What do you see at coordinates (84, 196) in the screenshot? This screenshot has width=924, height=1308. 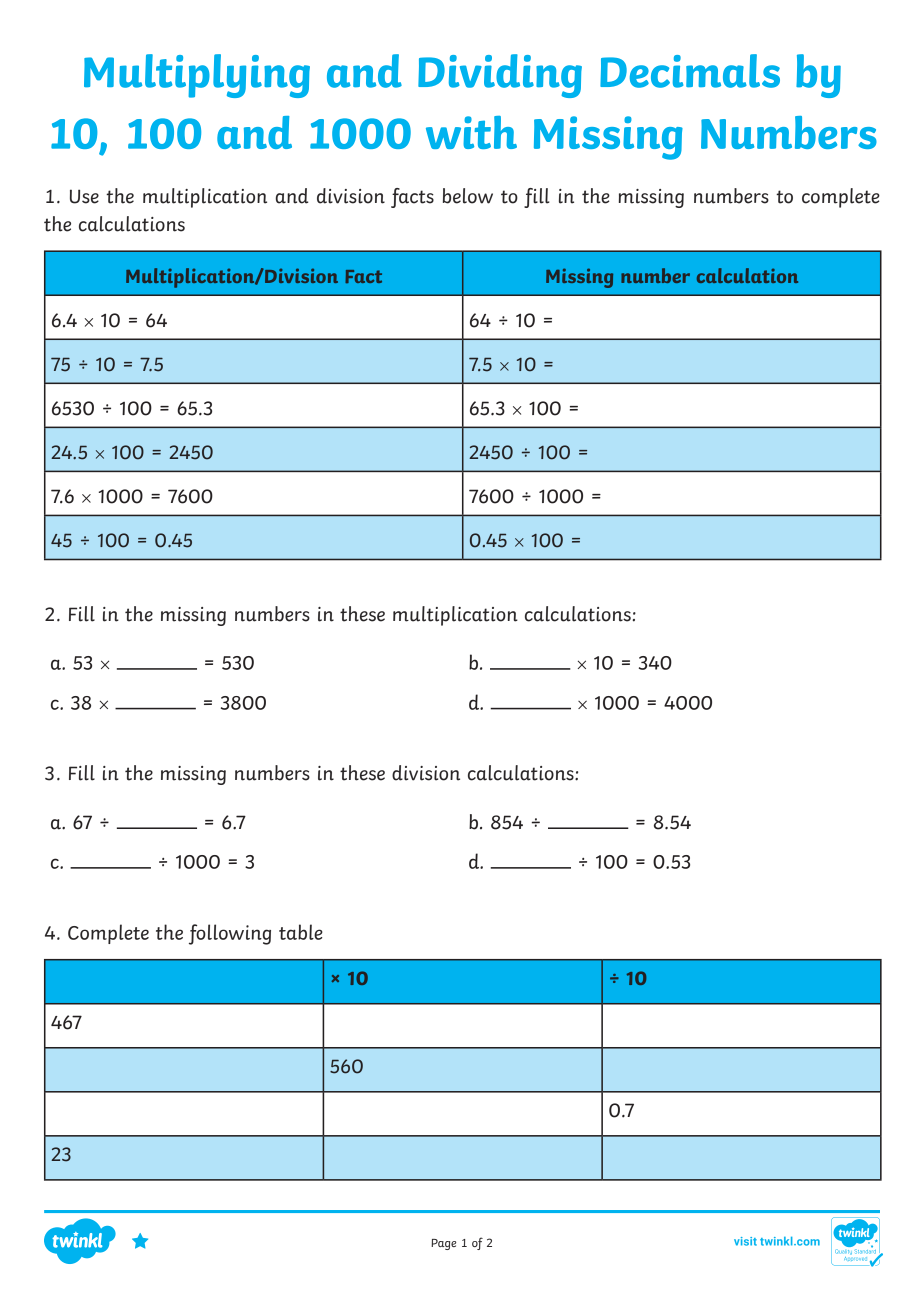 I see `Use` at bounding box center [84, 196].
